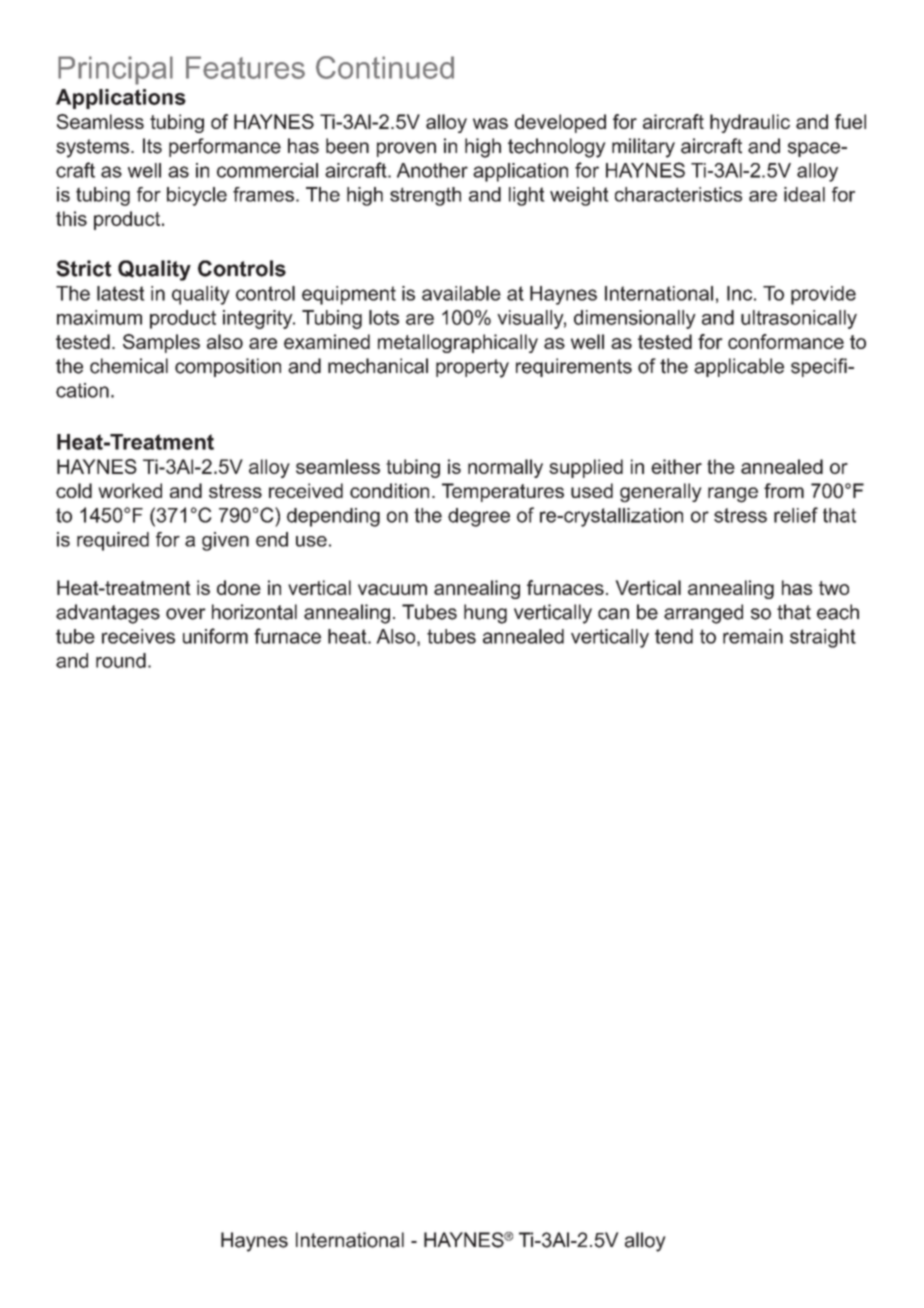  What do you see at coordinates (505, 468) in the screenshot?
I see `normally` at bounding box center [505, 468].
